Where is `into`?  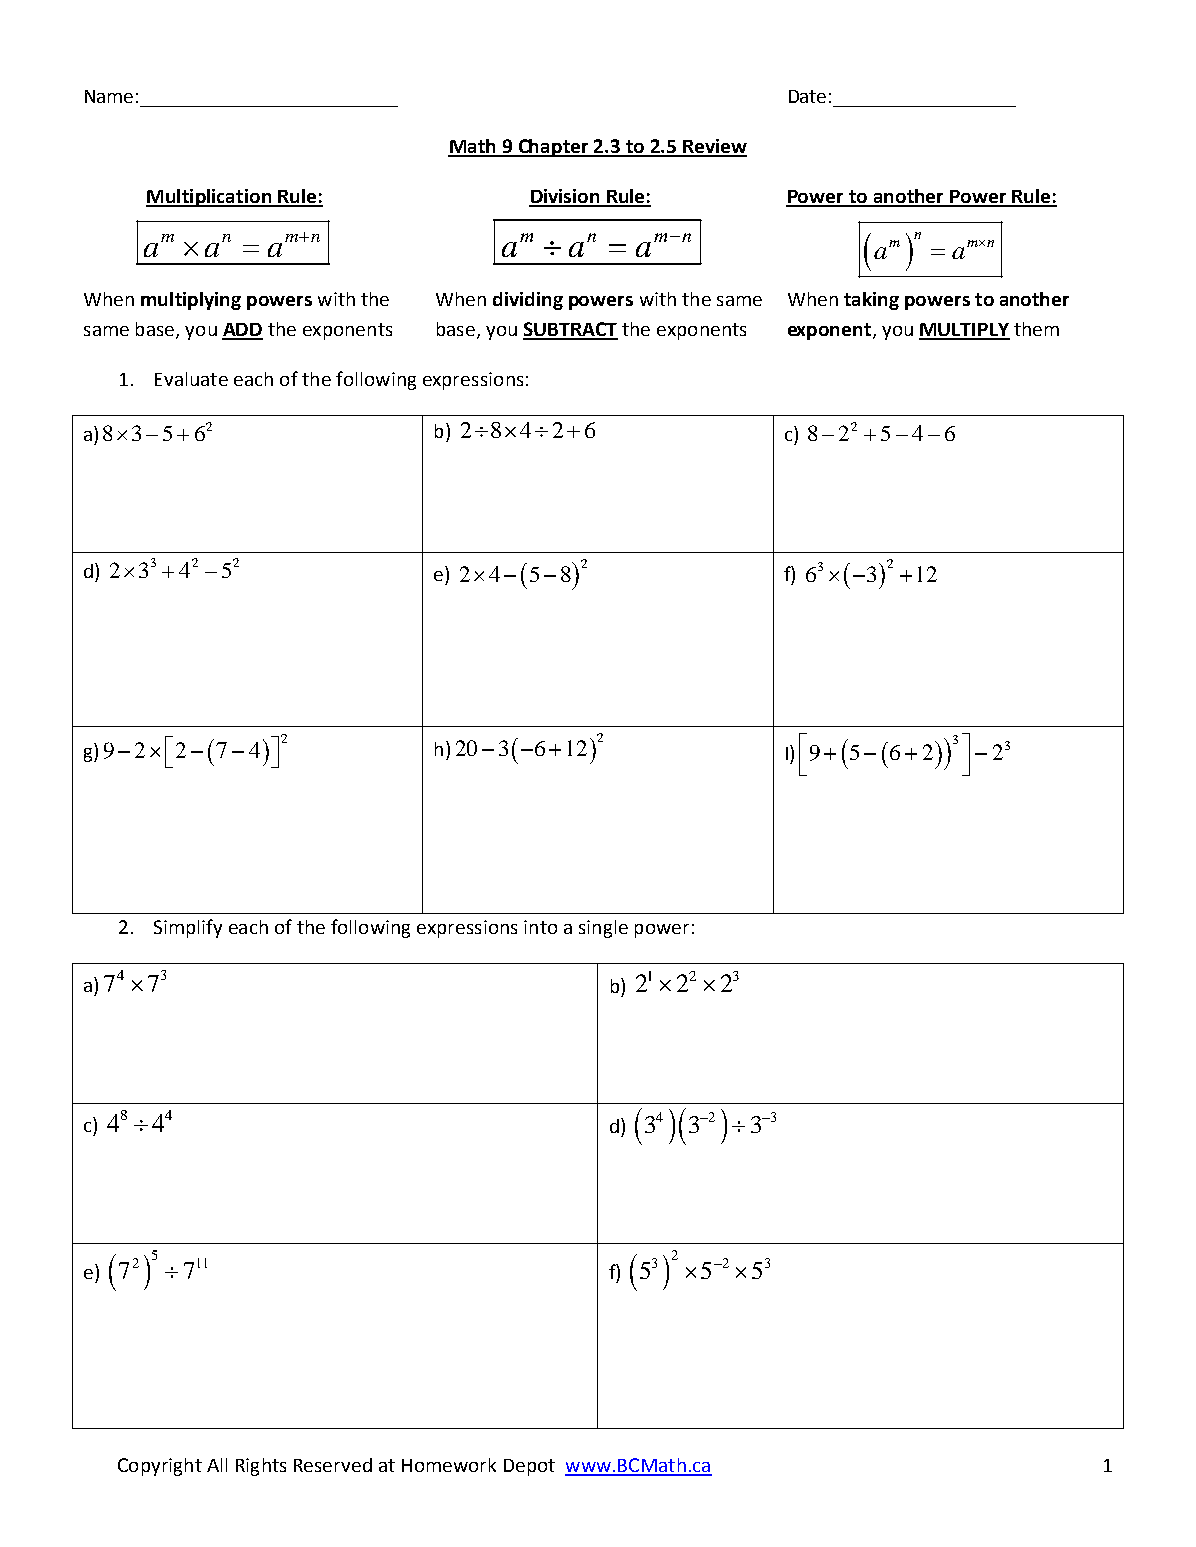
into is located at coordinates (540, 927).
